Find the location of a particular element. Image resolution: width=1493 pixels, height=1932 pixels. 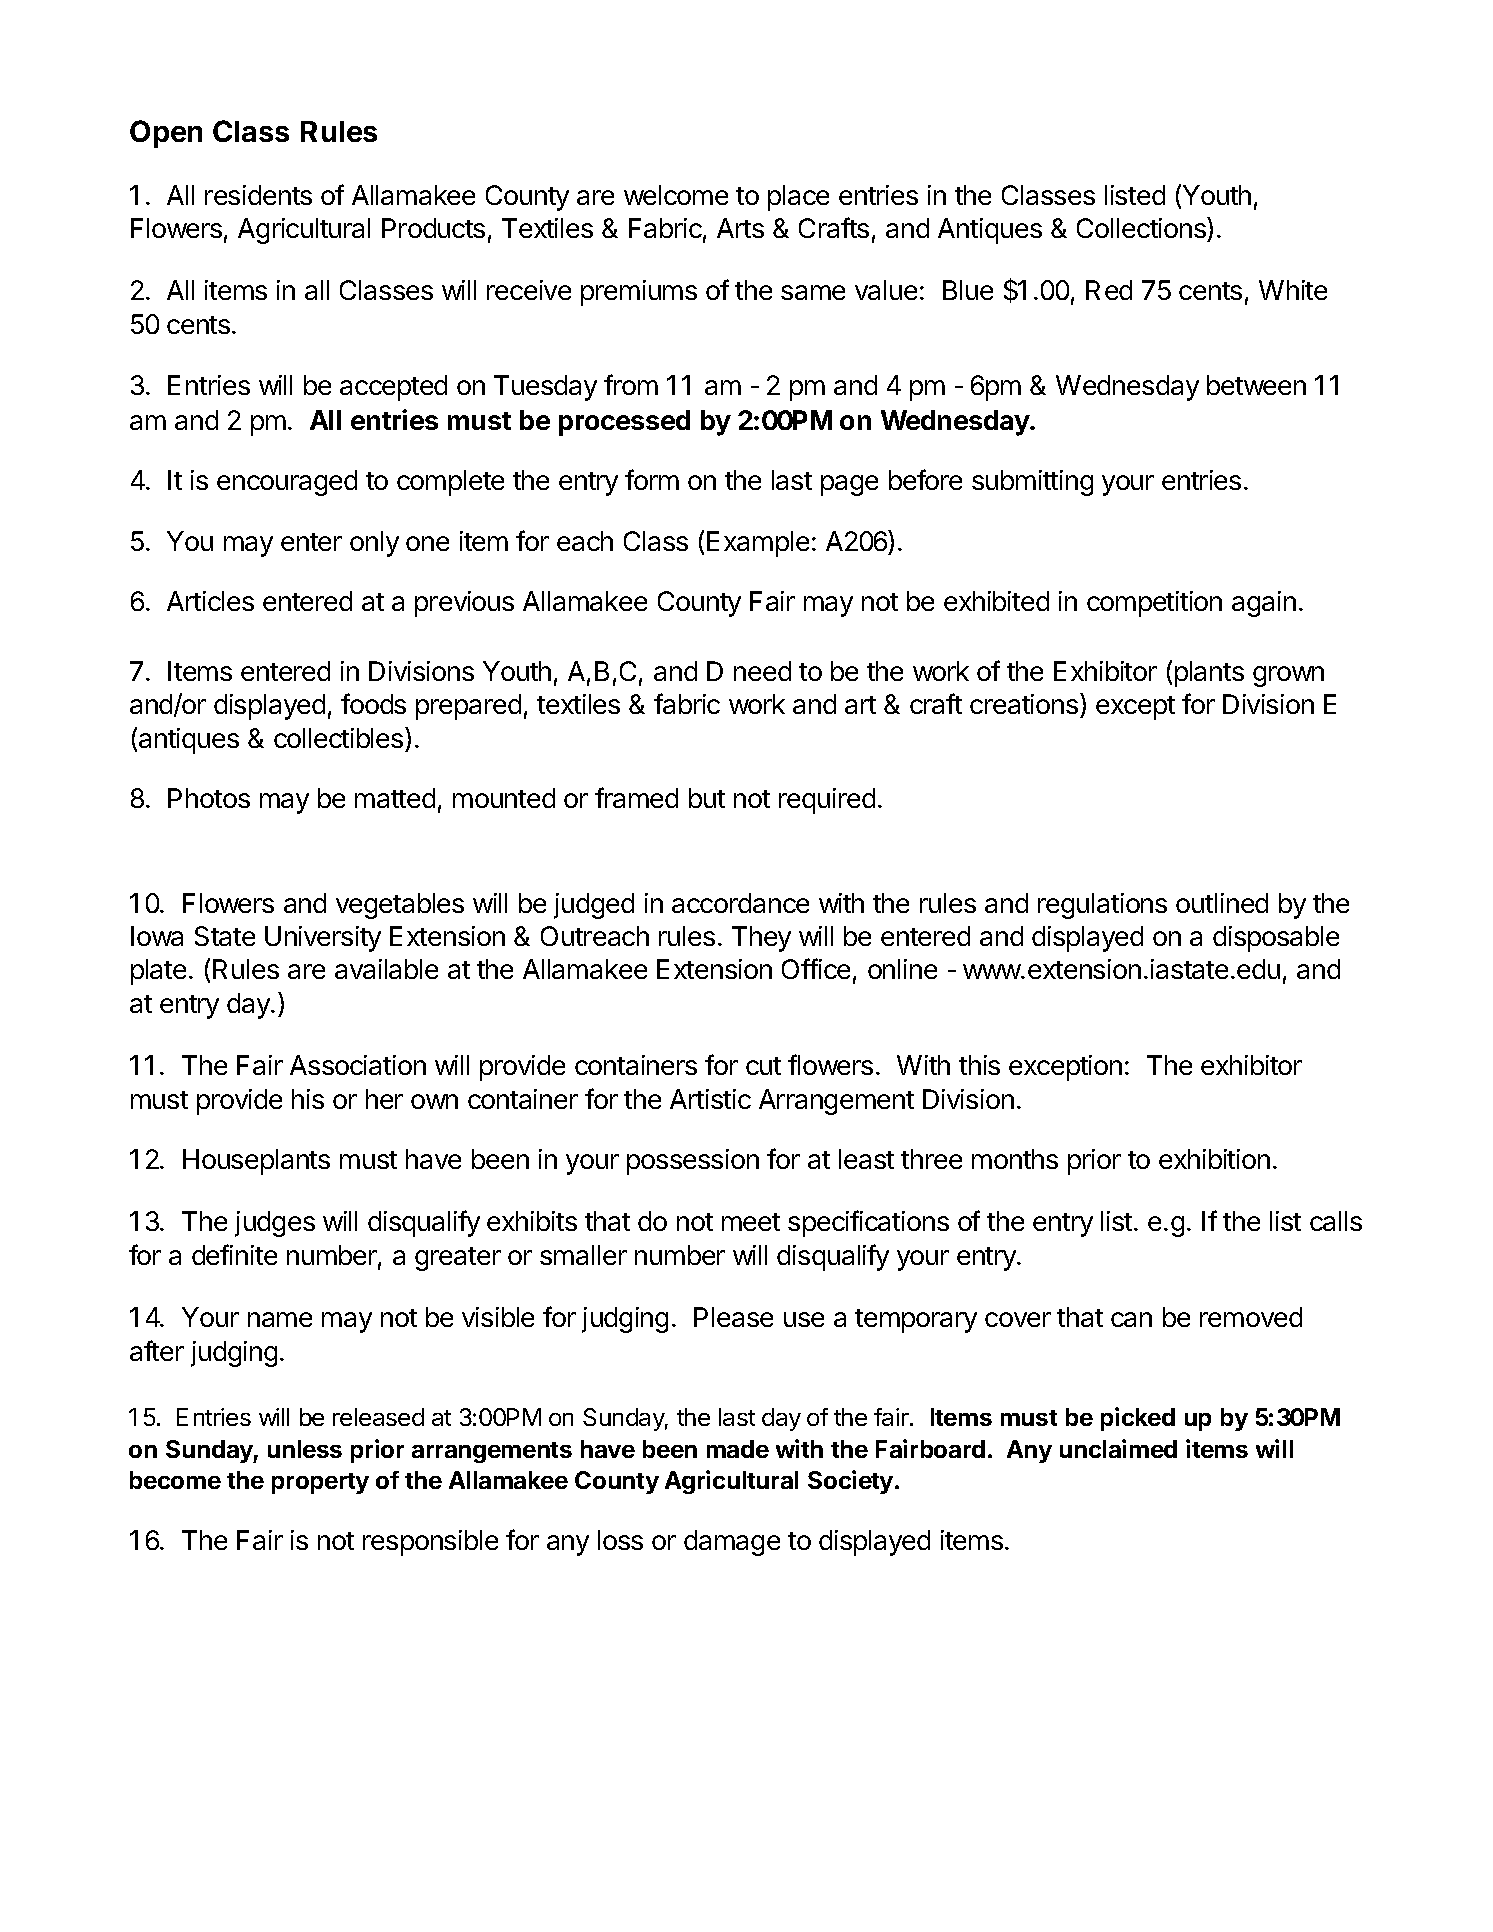

unclaimed is located at coordinates (1118, 1448).
